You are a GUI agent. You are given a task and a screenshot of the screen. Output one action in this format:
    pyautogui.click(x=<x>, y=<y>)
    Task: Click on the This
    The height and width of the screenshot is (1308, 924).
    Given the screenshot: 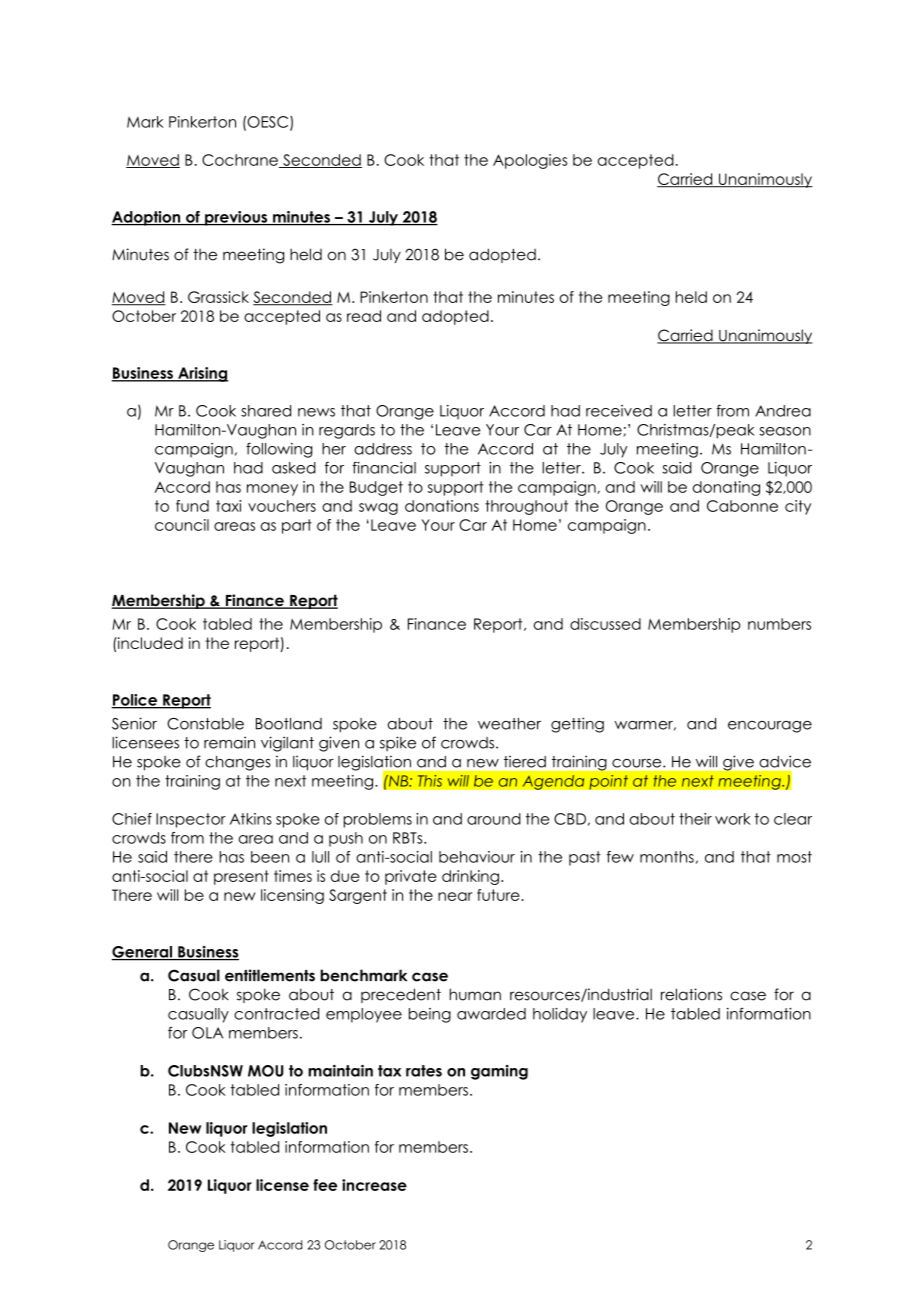 What is the action you would take?
    pyautogui.click(x=429, y=780)
